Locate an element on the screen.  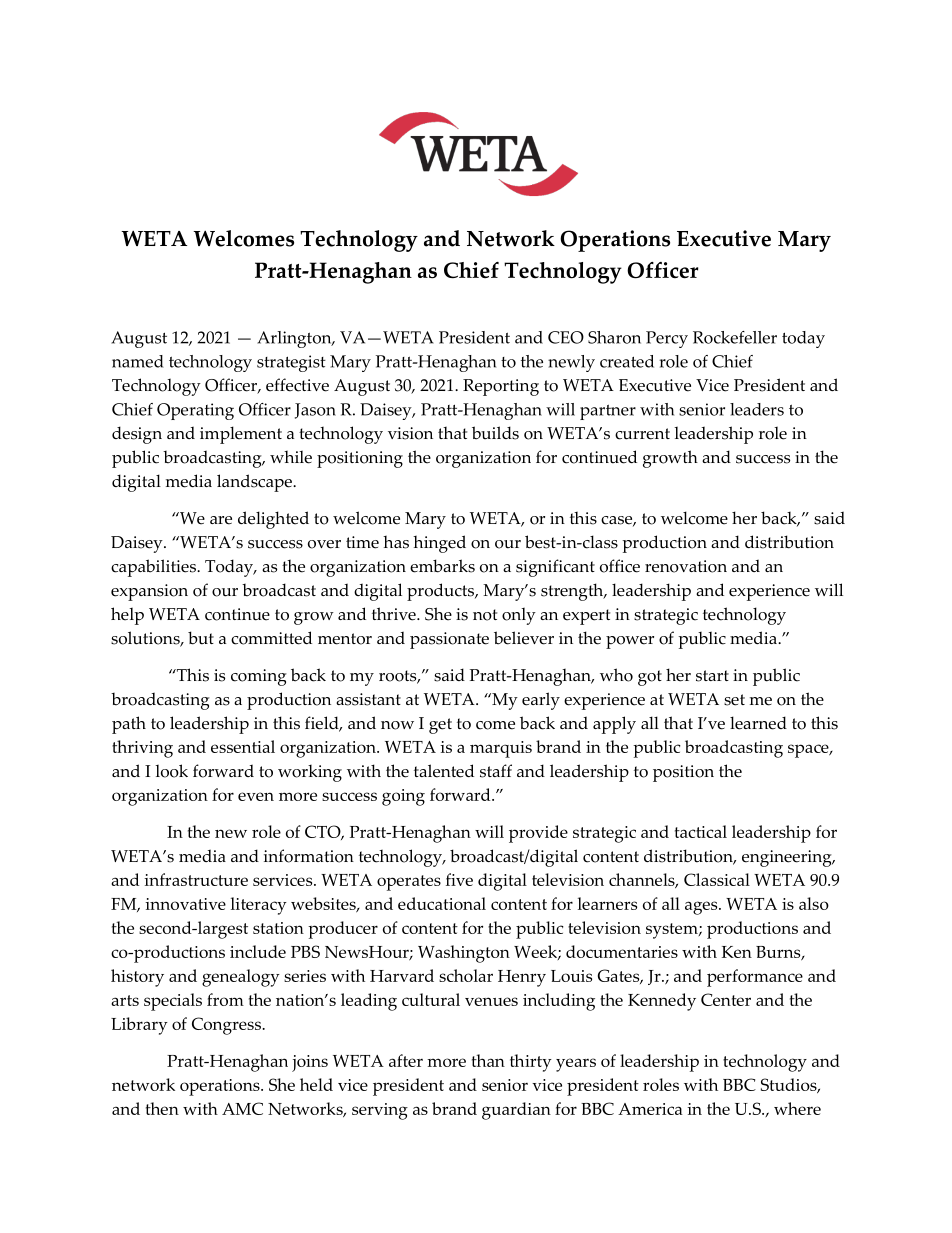
learned is located at coordinates (758, 723).
